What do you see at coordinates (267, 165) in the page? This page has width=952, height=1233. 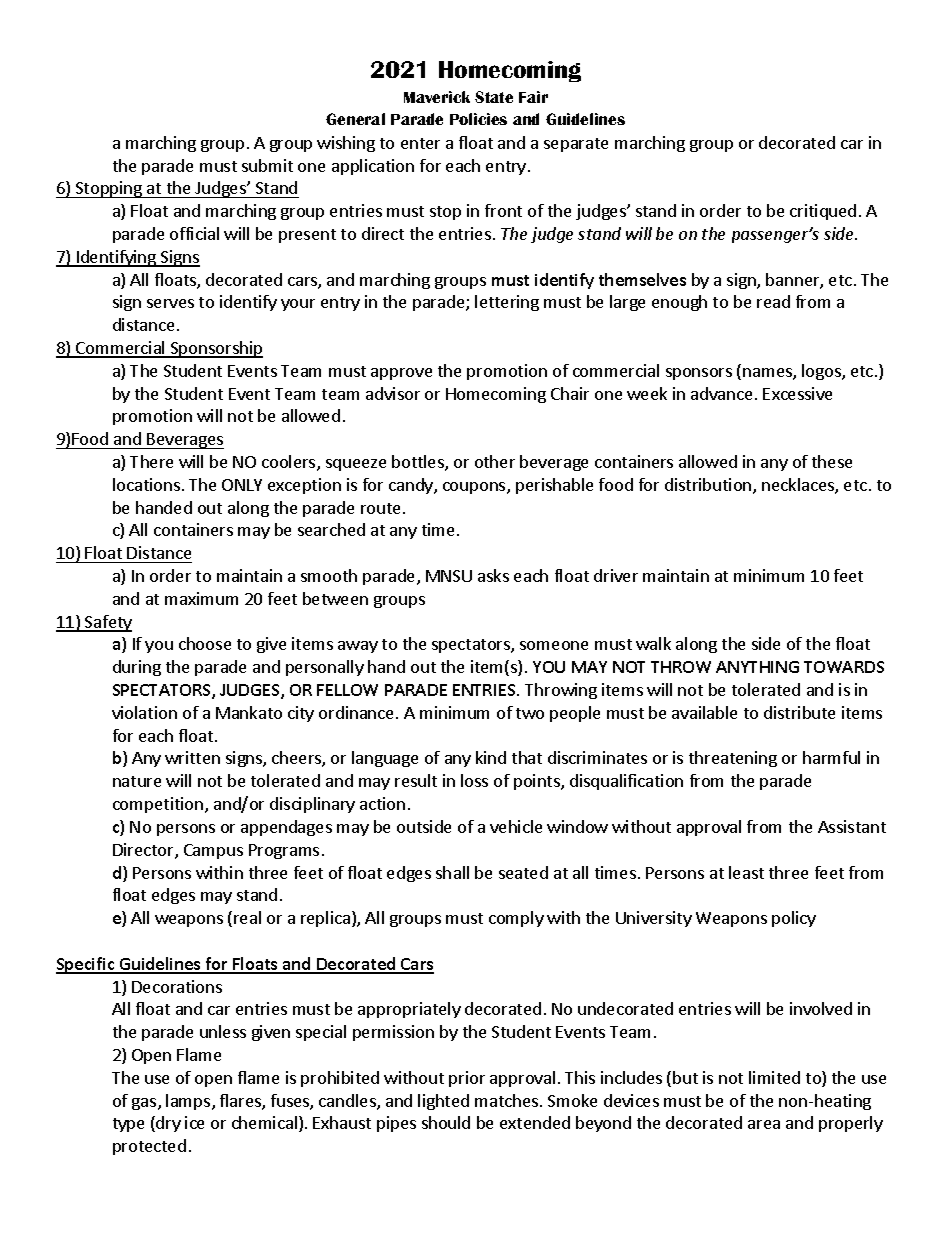 I see `submit` at bounding box center [267, 165].
